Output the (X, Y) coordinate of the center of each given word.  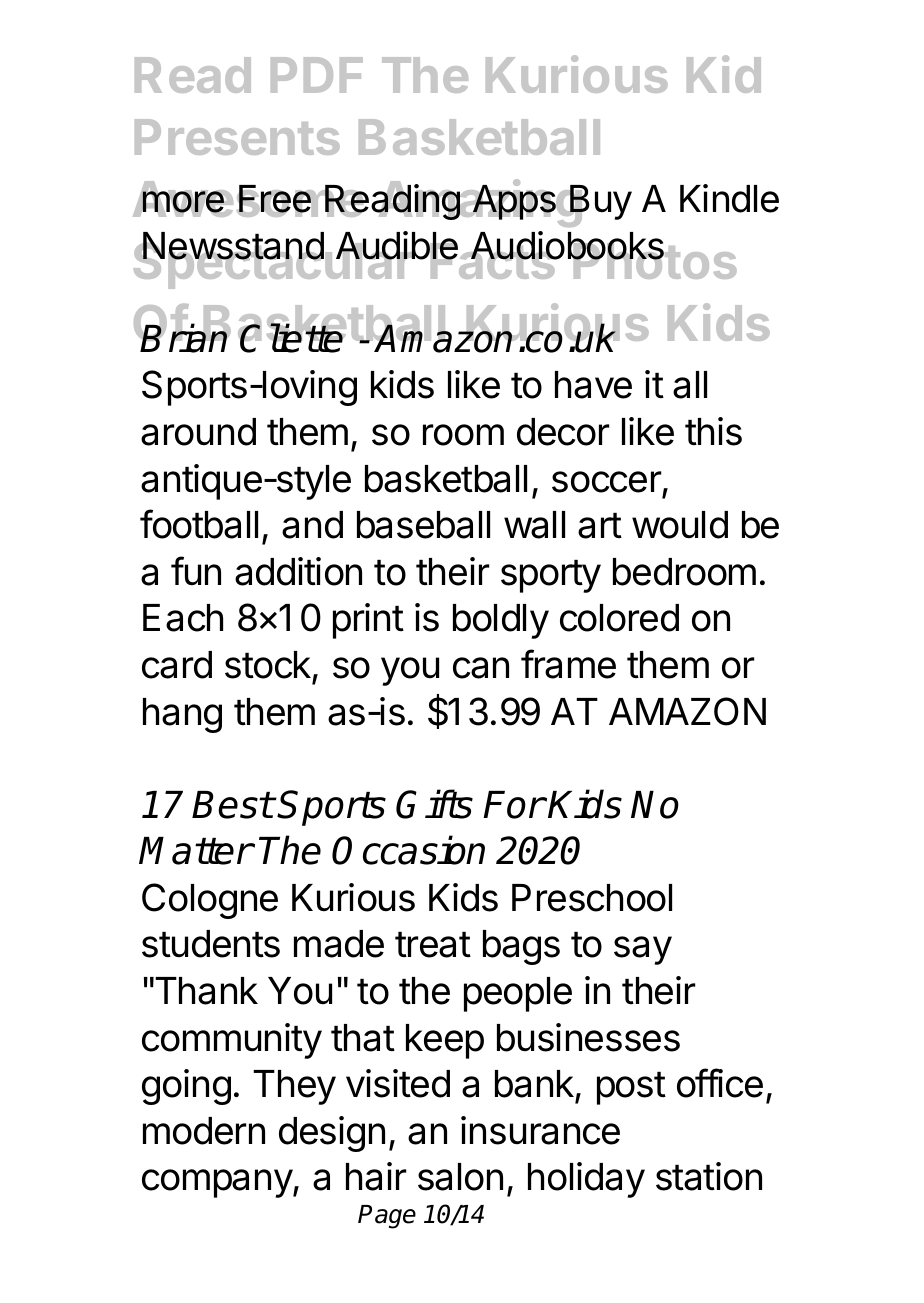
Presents (237, 137)
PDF (317, 75)
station (709, 1176)
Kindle (729, 198)
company (218, 1183)
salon (460, 1177)
